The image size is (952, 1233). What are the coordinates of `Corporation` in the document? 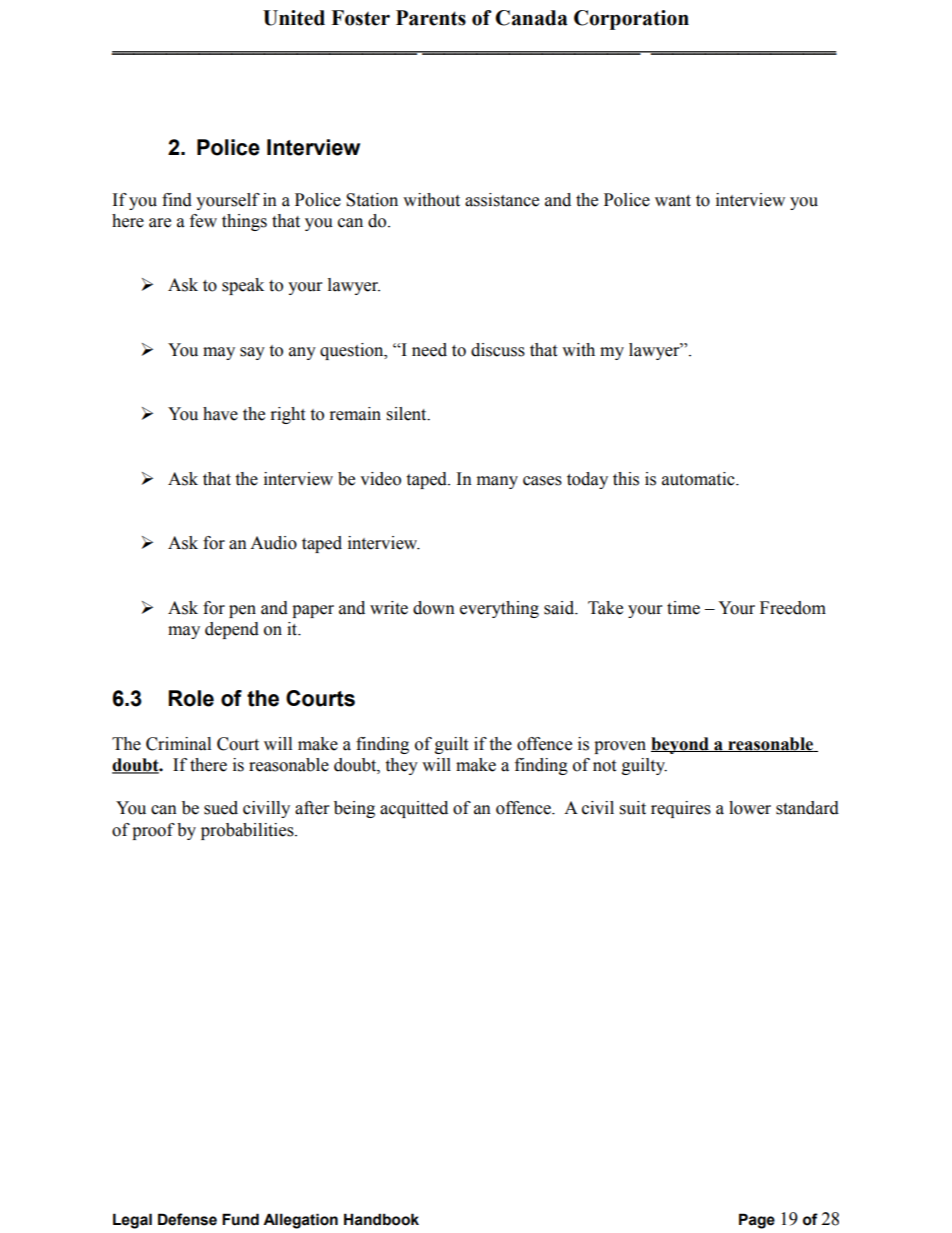 It's located at (631, 20).
